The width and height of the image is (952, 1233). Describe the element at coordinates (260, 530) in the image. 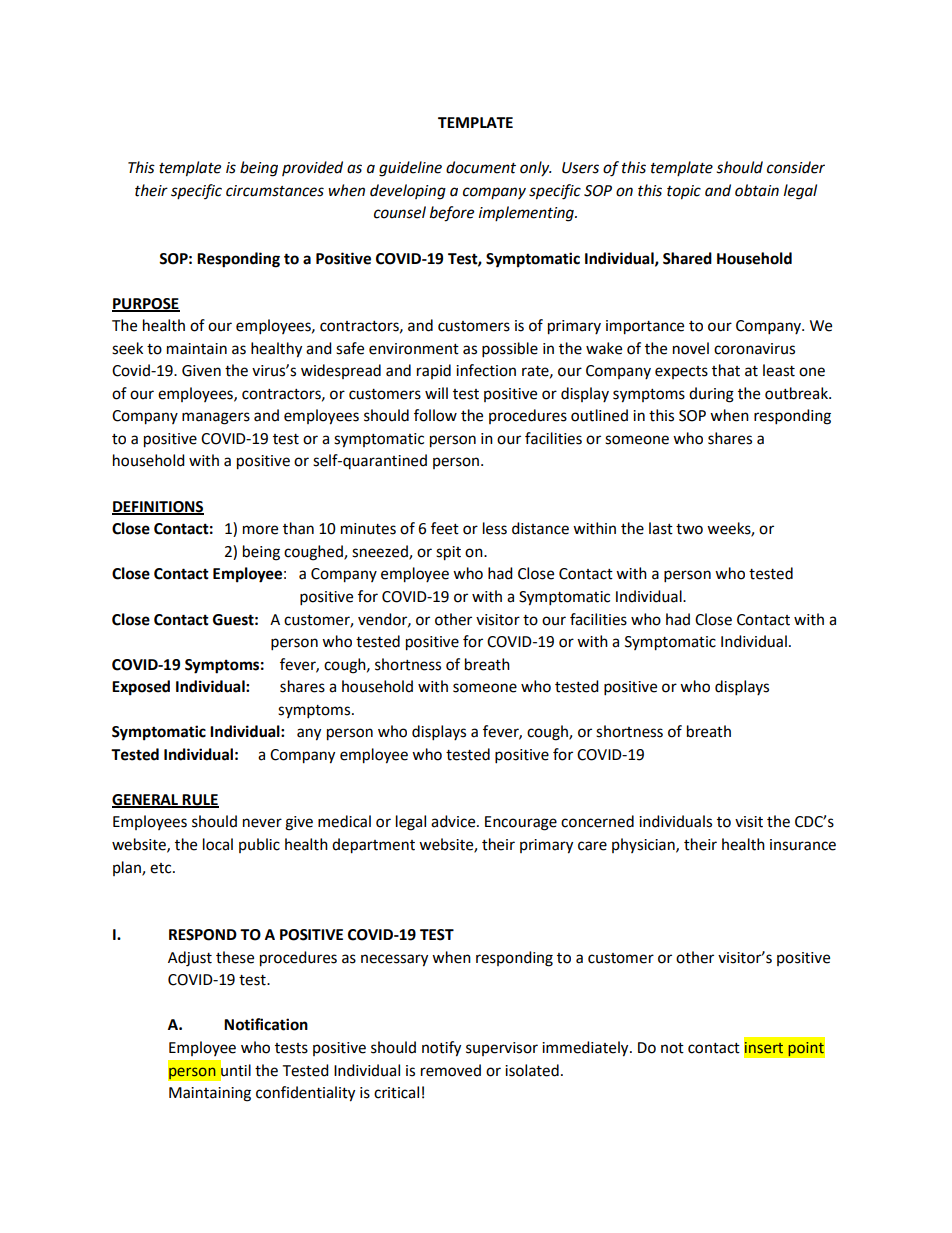

I see `more` at that location.
